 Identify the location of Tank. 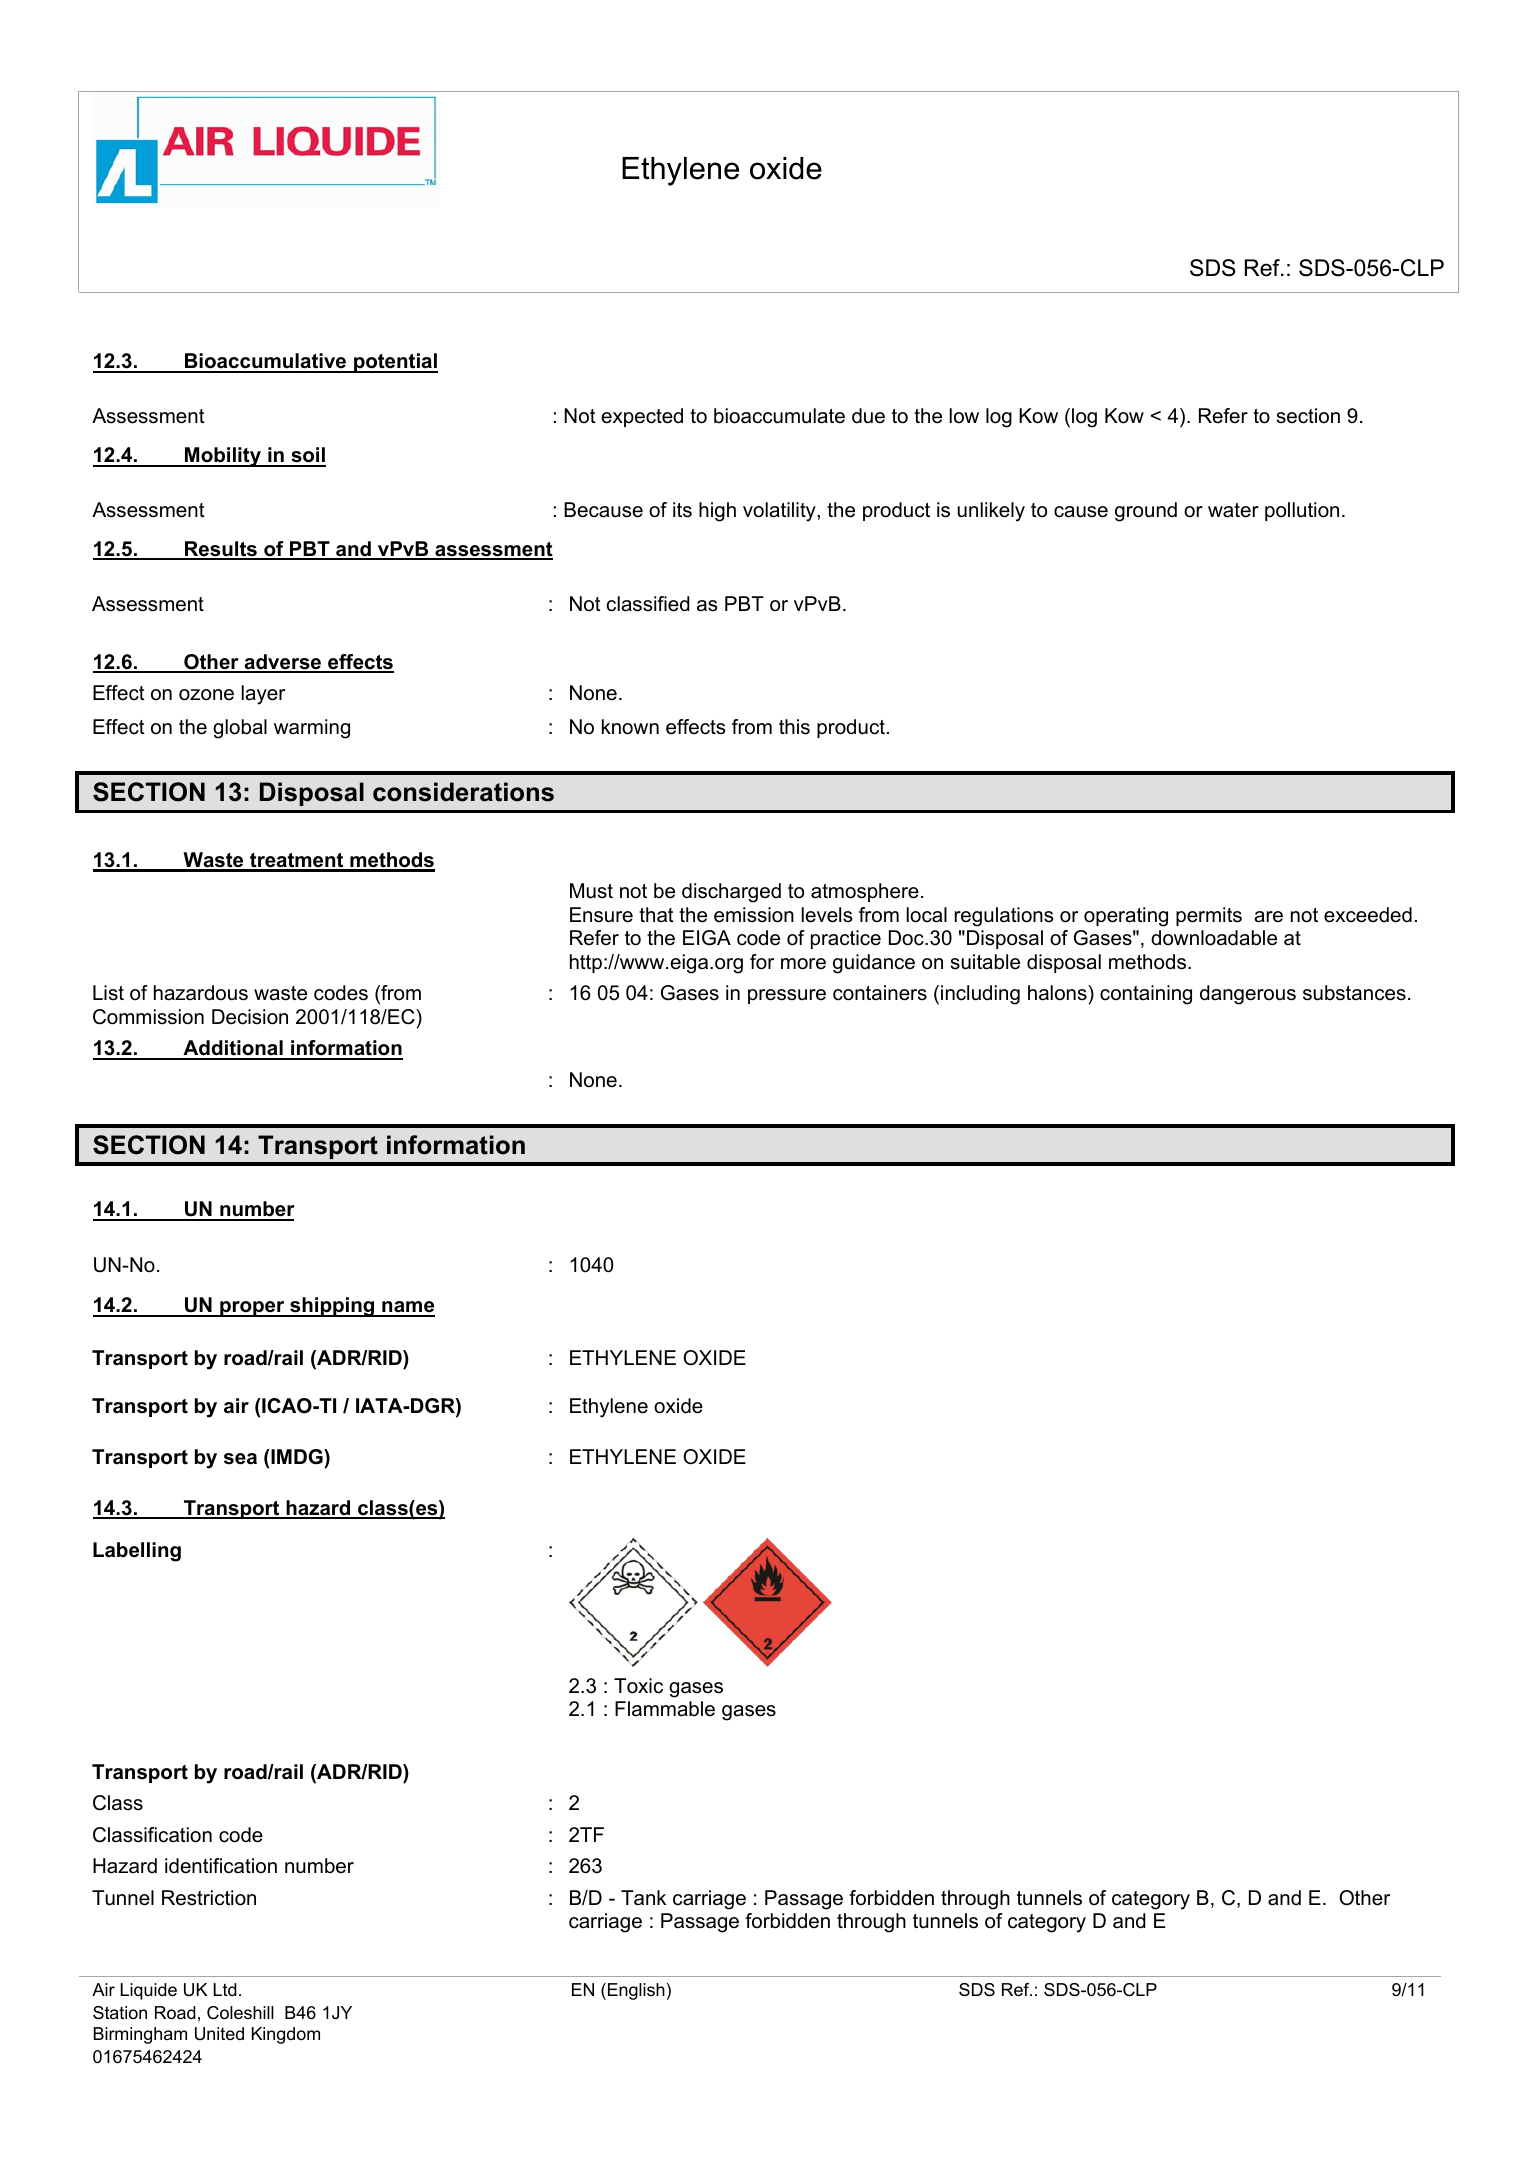
(643, 1898).
